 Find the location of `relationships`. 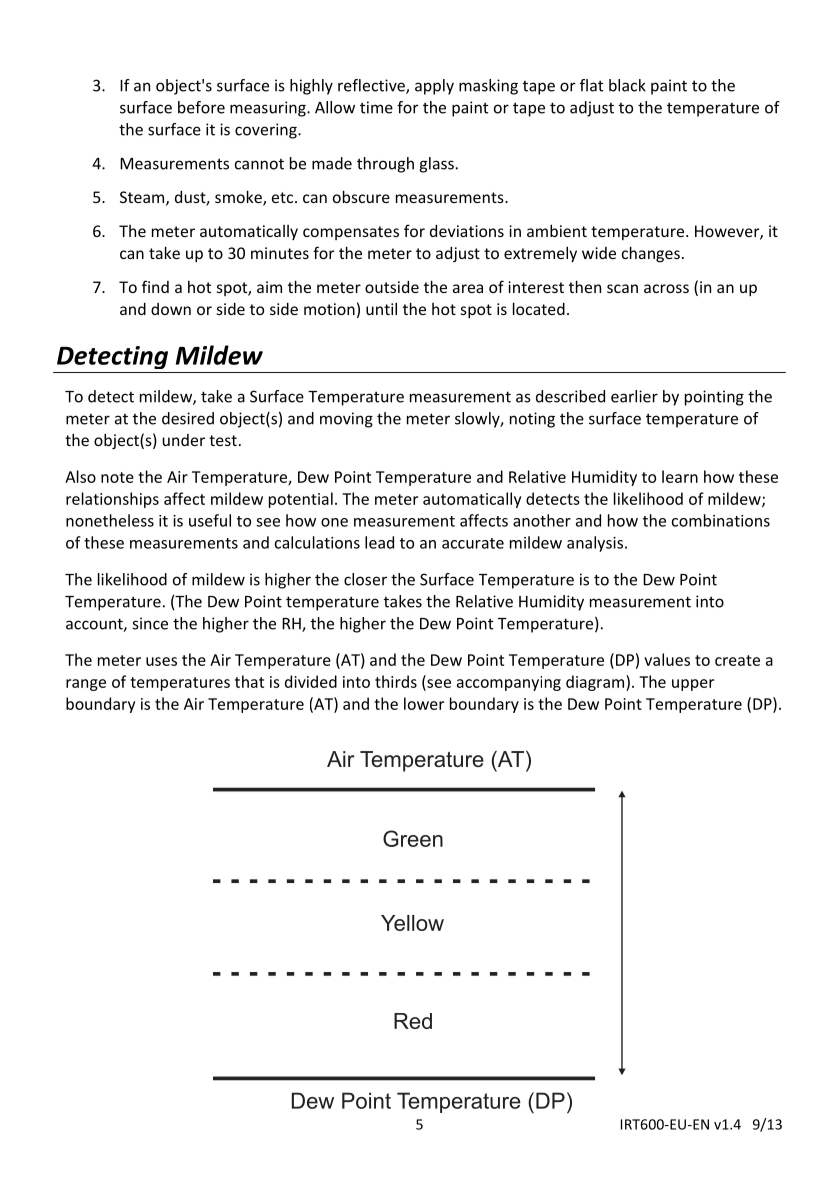

relationships is located at coordinates (112, 500).
